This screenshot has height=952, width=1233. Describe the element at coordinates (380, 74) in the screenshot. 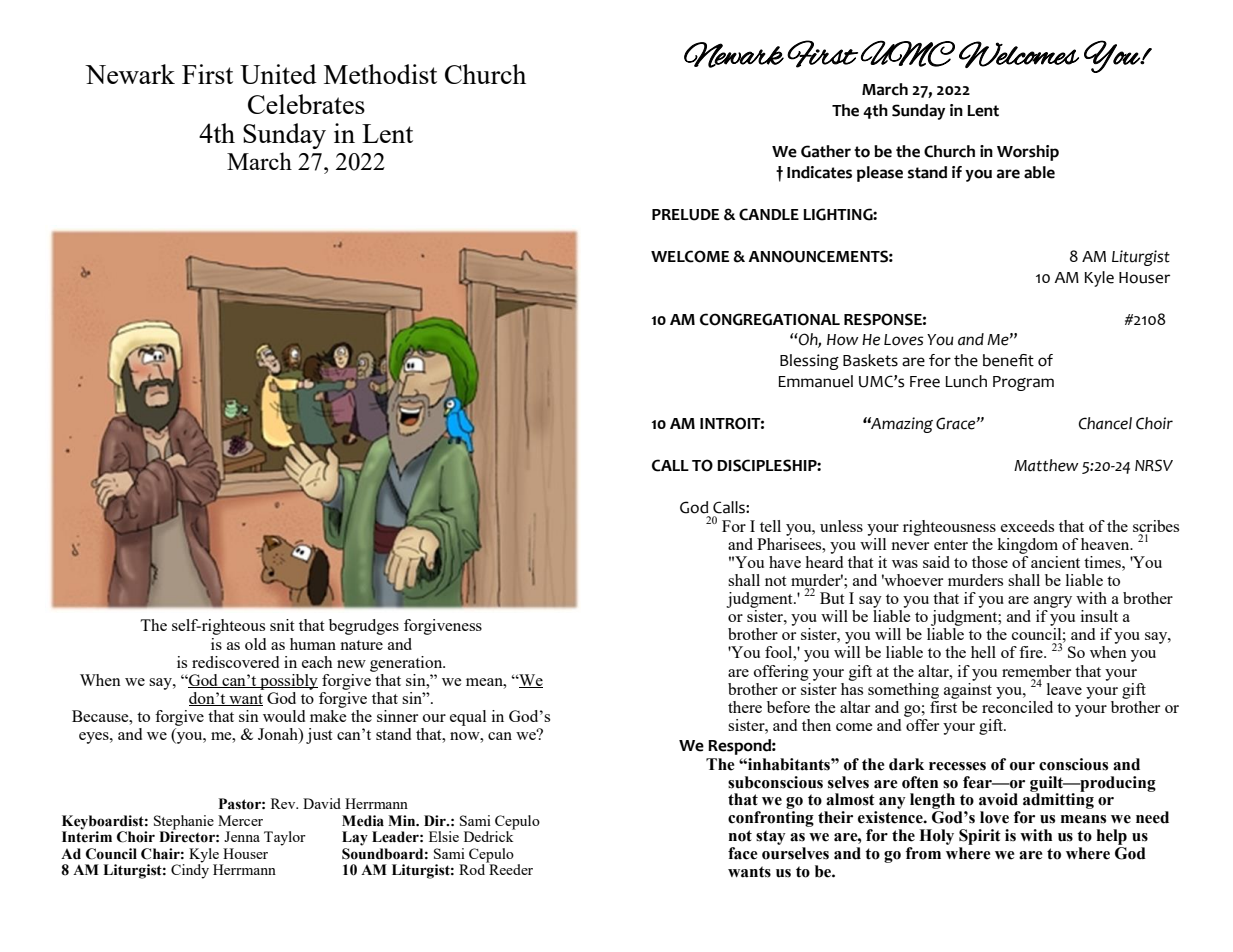

I see `Methodist` at that location.
